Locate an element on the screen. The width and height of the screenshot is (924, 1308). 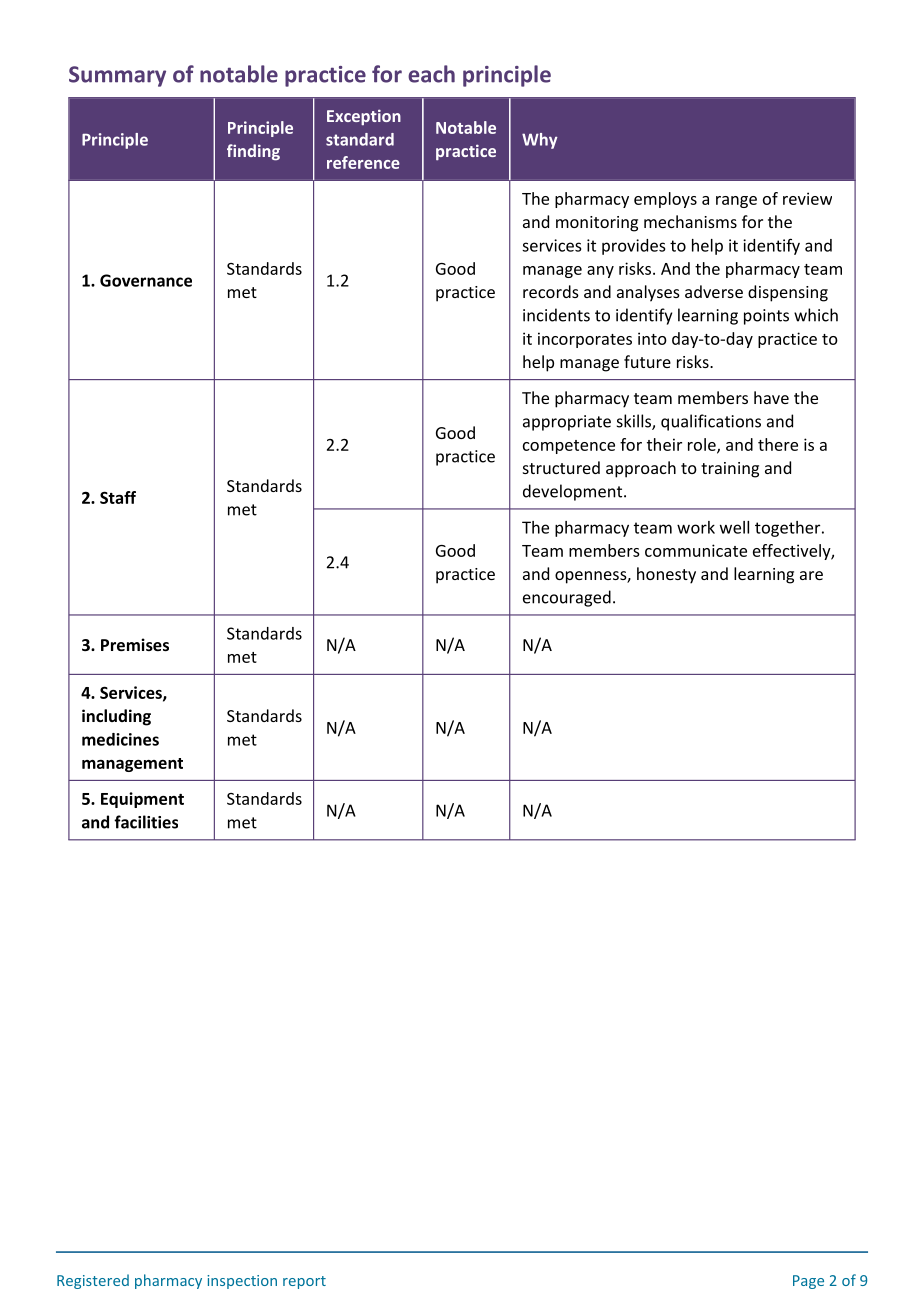
appropriate is located at coordinates (567, 423).
